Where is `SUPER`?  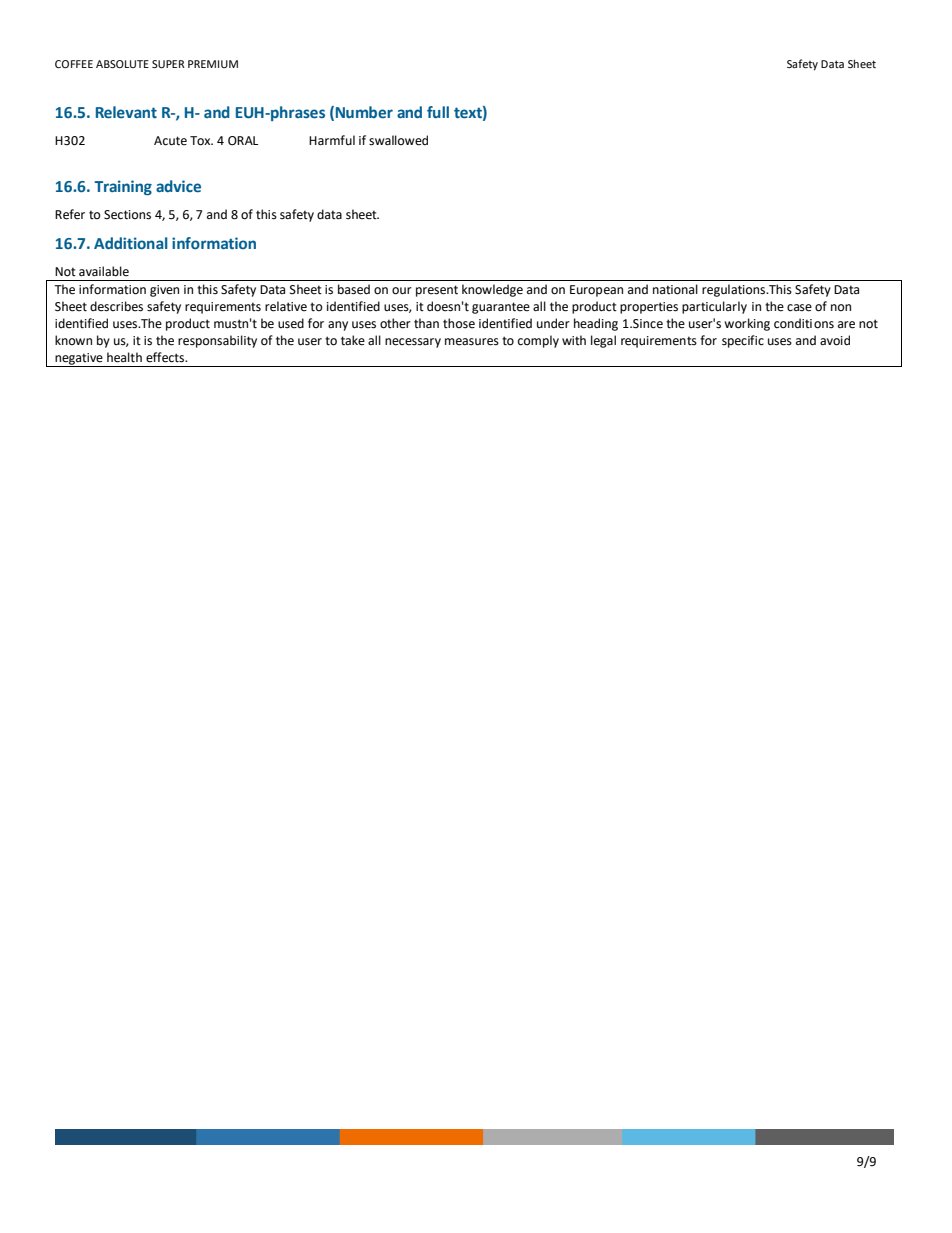
SUPER is located at coordinates (168, 64).
